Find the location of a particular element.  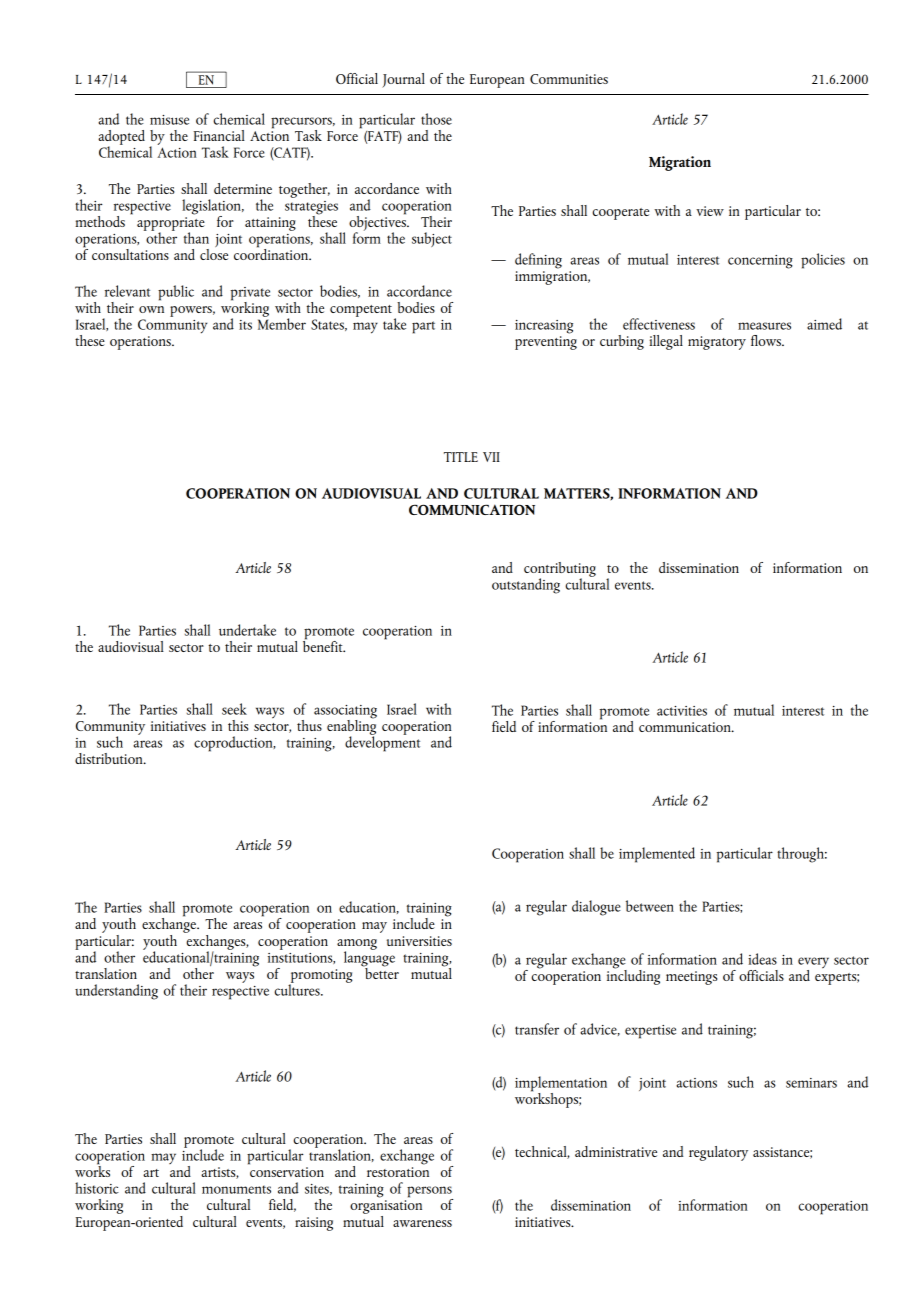

migratory is located at coordinates (717, 343).
